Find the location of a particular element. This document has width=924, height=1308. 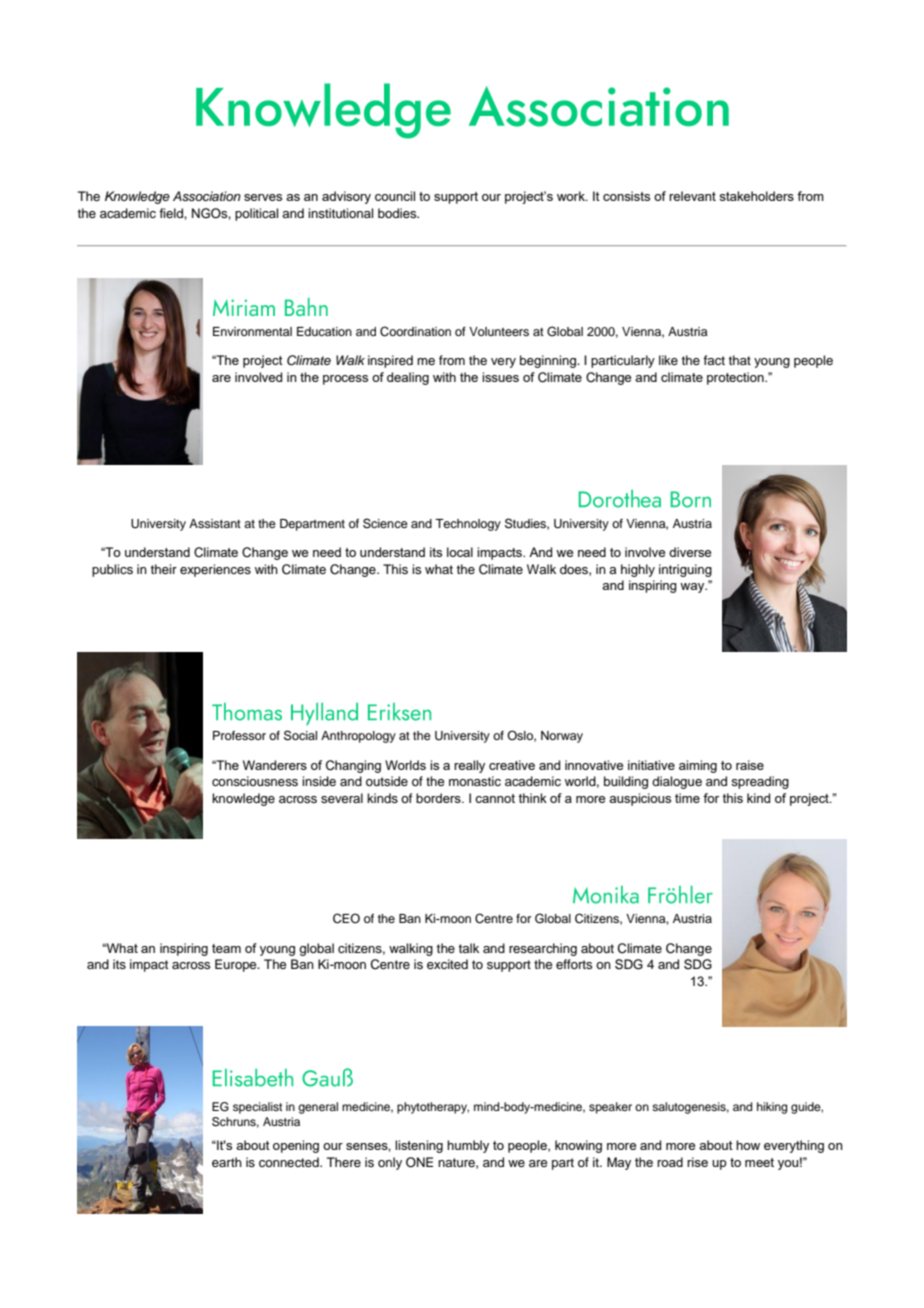

relevant is located at coordinates (692, 196).
